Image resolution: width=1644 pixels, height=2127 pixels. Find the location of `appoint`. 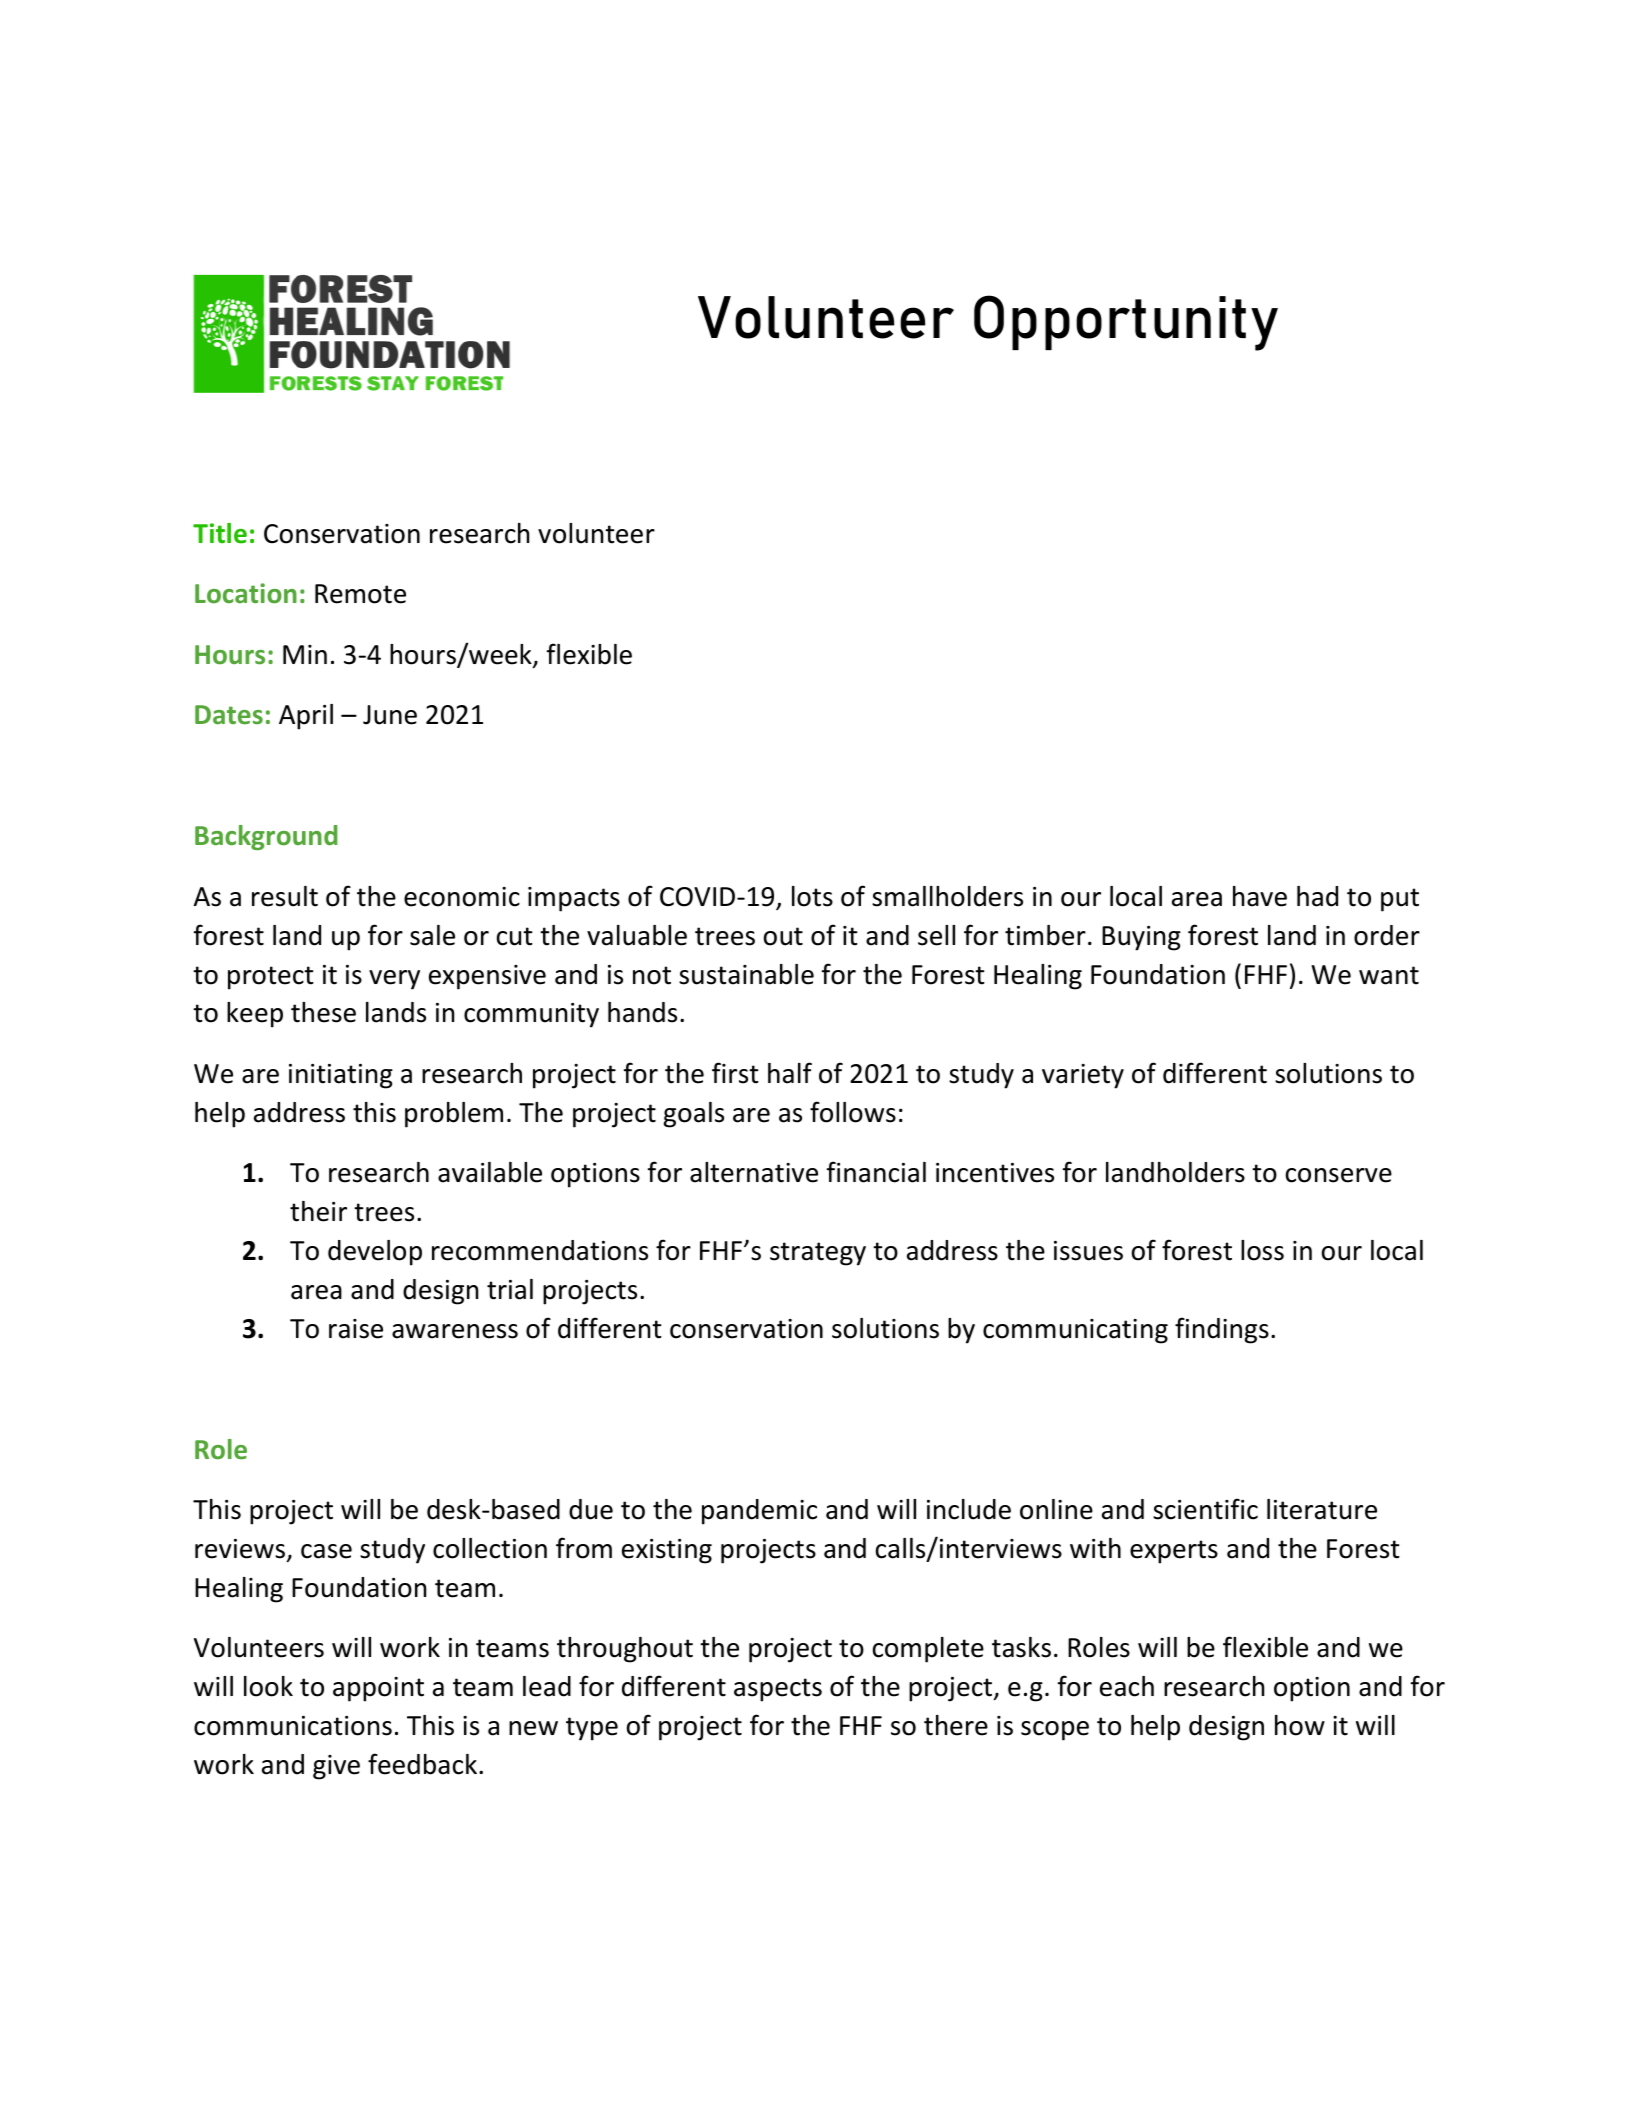

appoint is located at coordinates (378, 1689).
